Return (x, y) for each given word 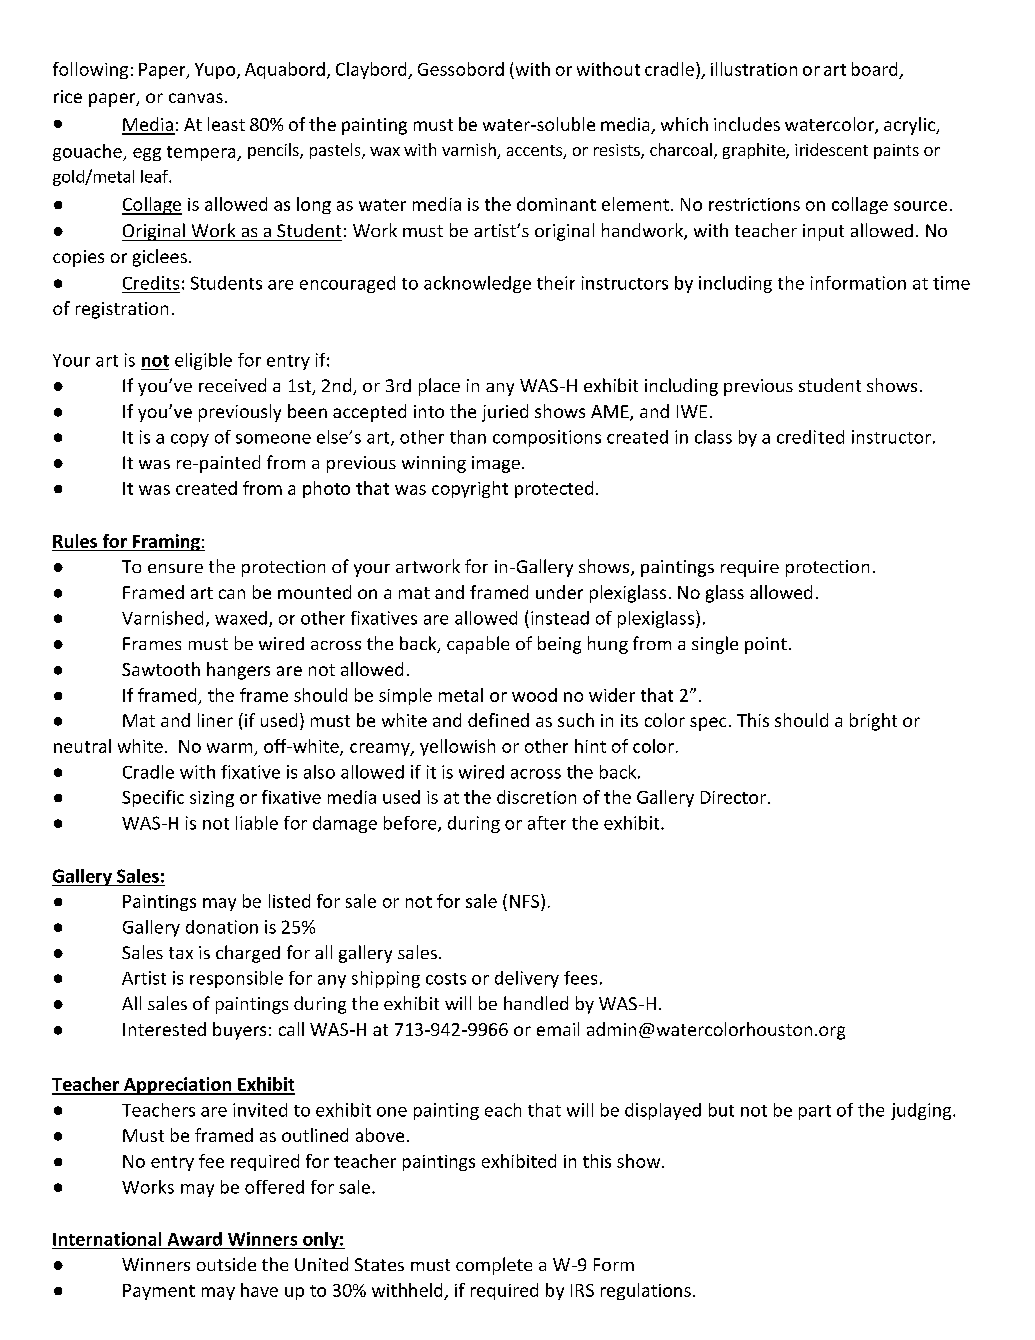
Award (195, 1239)
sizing (212, 799)
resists (618, 151)
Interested (164, 1029)
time (951, 283)
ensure (175, 568)
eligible (203, 361)
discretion (536, 797)
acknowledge (477, 284)
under (559, 592)
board (874, 69)
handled (536, 1003)
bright (873, 722)
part (815, 1112)
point (766, 645)
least (226, 124)
